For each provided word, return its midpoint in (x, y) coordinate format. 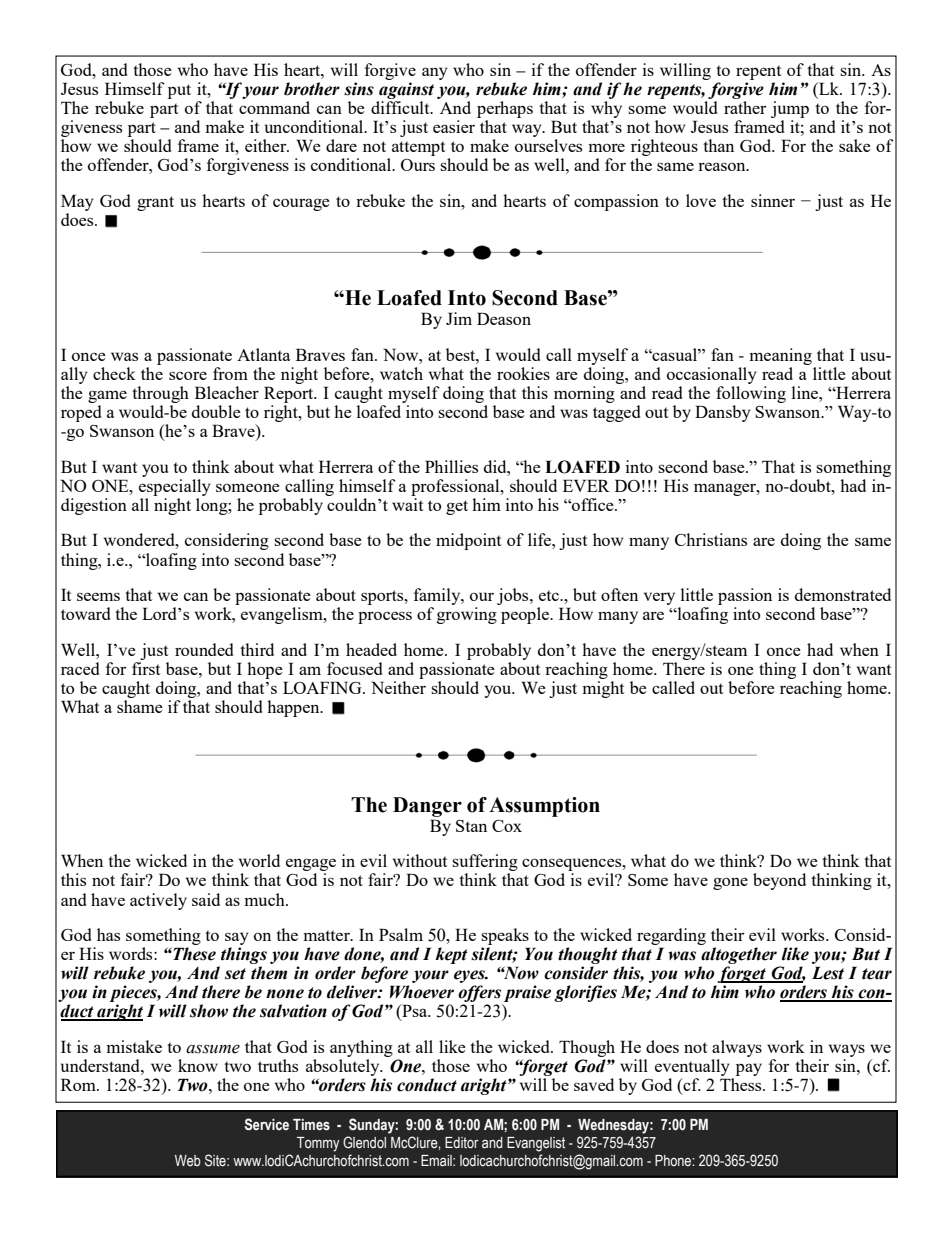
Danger (427, 807)
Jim (459, 318)
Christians (711, 539)
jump (790, 111)
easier (454, 126)
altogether (739, 957)
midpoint (468, 541)
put (179, 91)
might (603, 689)
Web (188, 1161)
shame (140, 706)
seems (98, 596)
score (188, 375)
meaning (780, 356)
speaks (505, 938)
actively (158, 901)
